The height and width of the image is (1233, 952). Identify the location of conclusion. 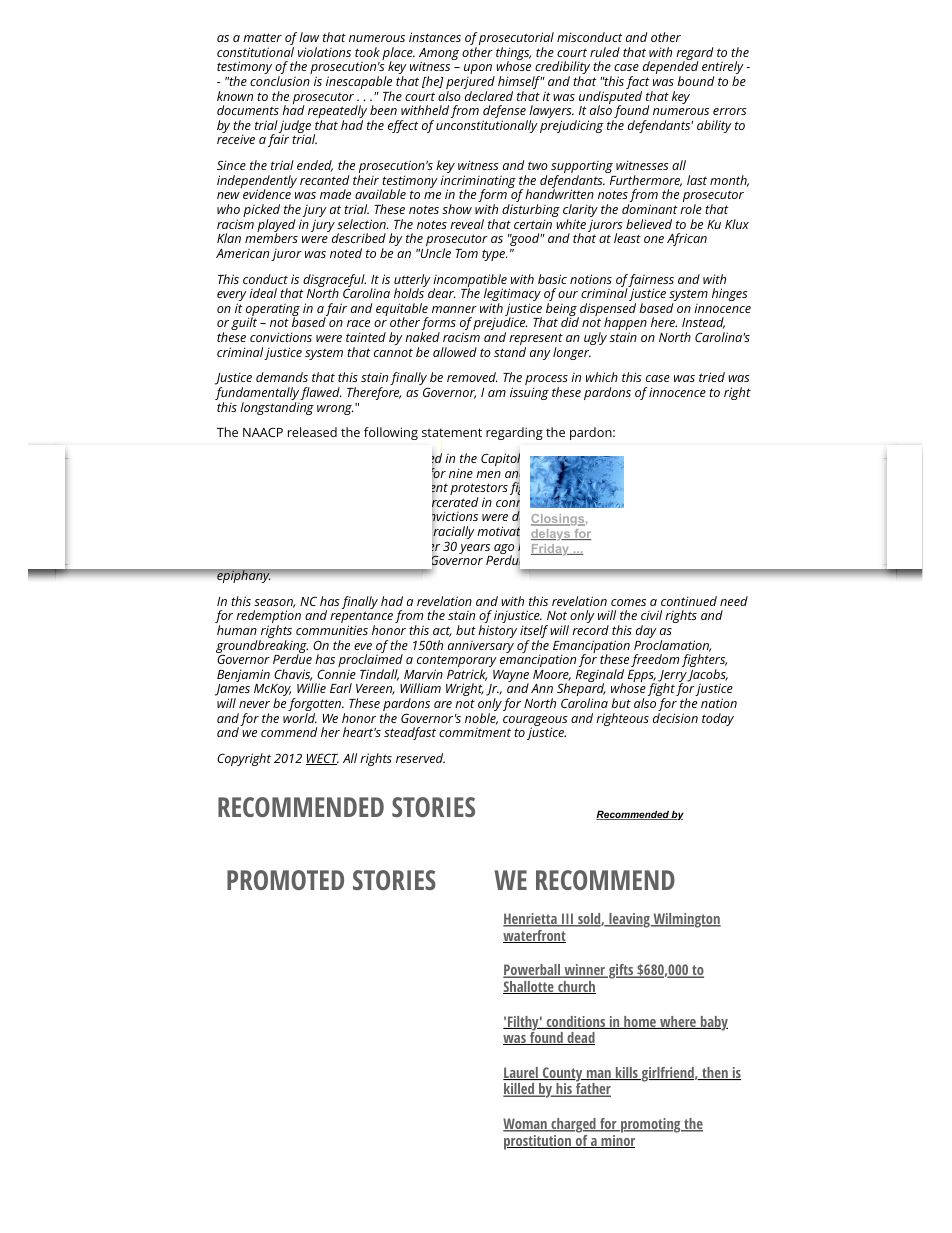
(280, 81).
